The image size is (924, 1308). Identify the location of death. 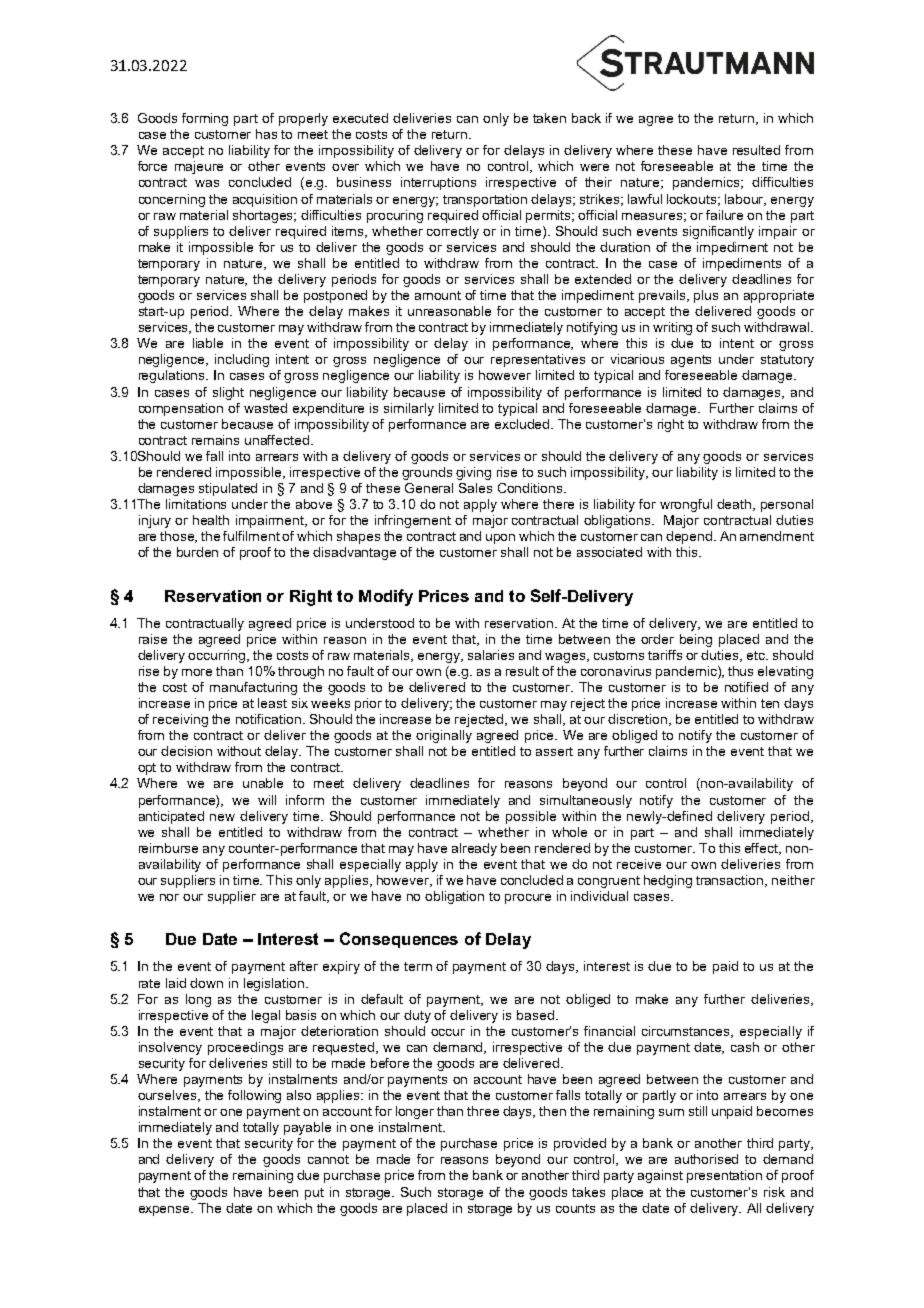
(735, 505).
